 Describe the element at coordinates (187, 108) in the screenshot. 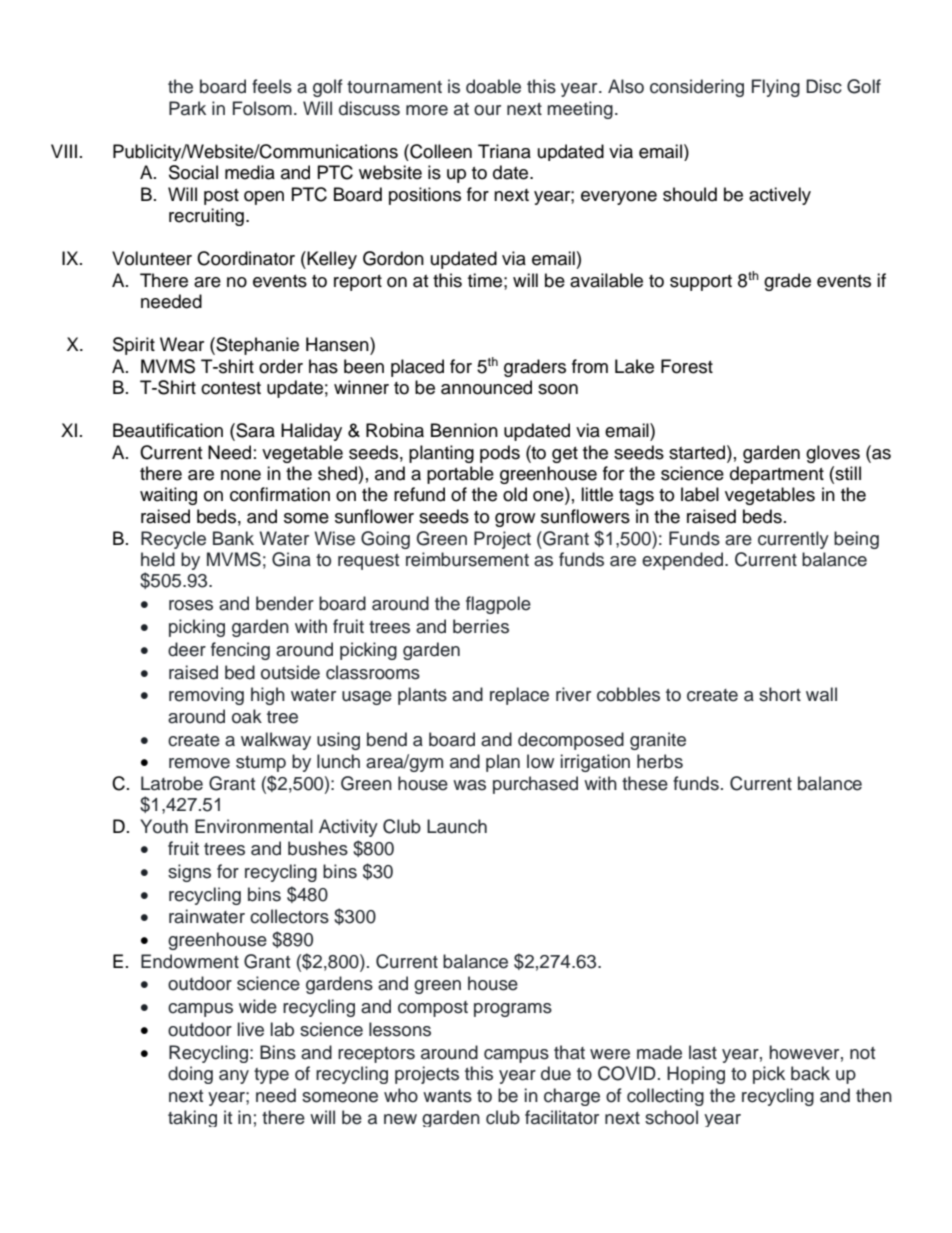

I see `Park` at that location.
